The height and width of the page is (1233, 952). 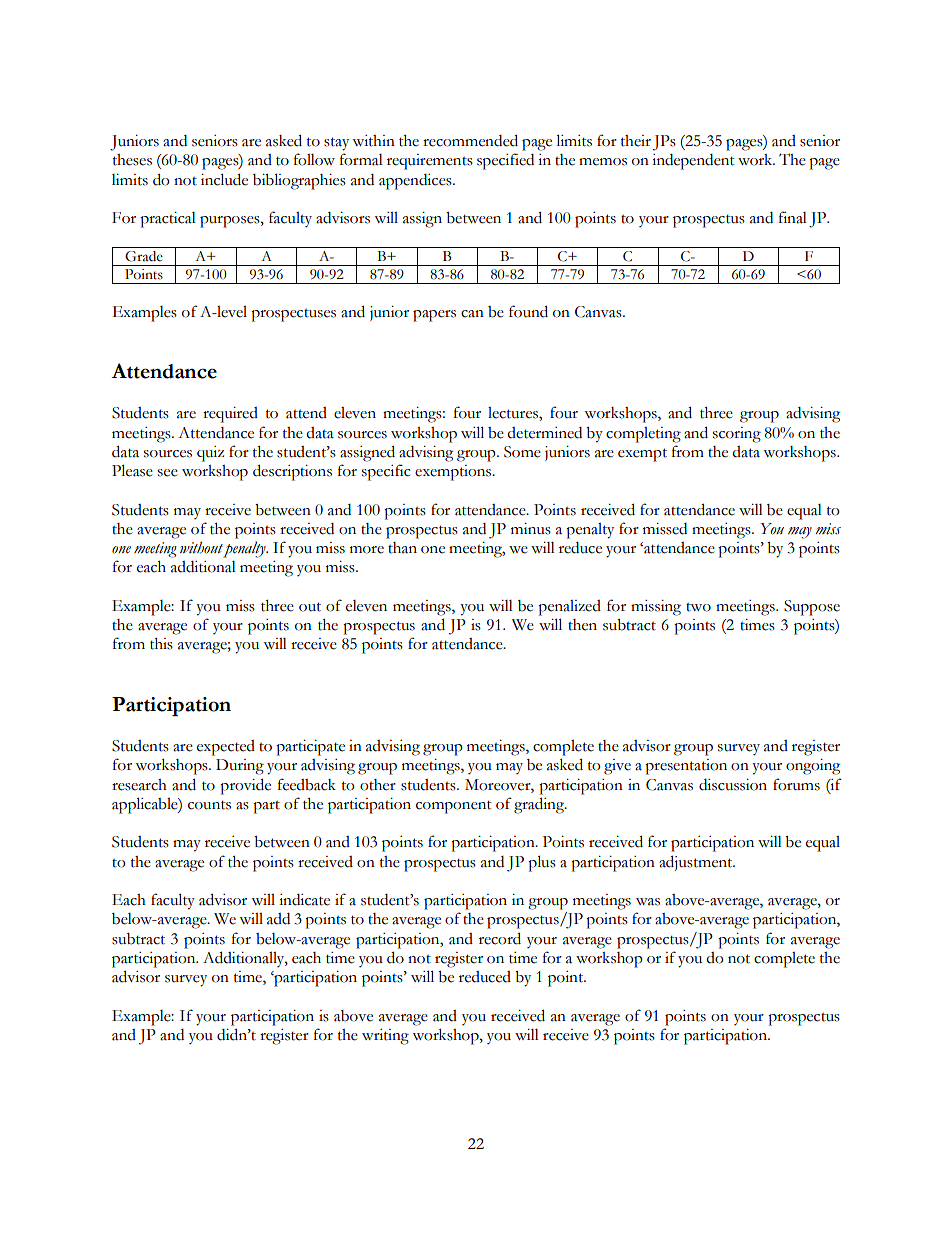 What do you see at coordinates (434, 316) in the page?
I see `papers` at bounding box center [434, 316].
